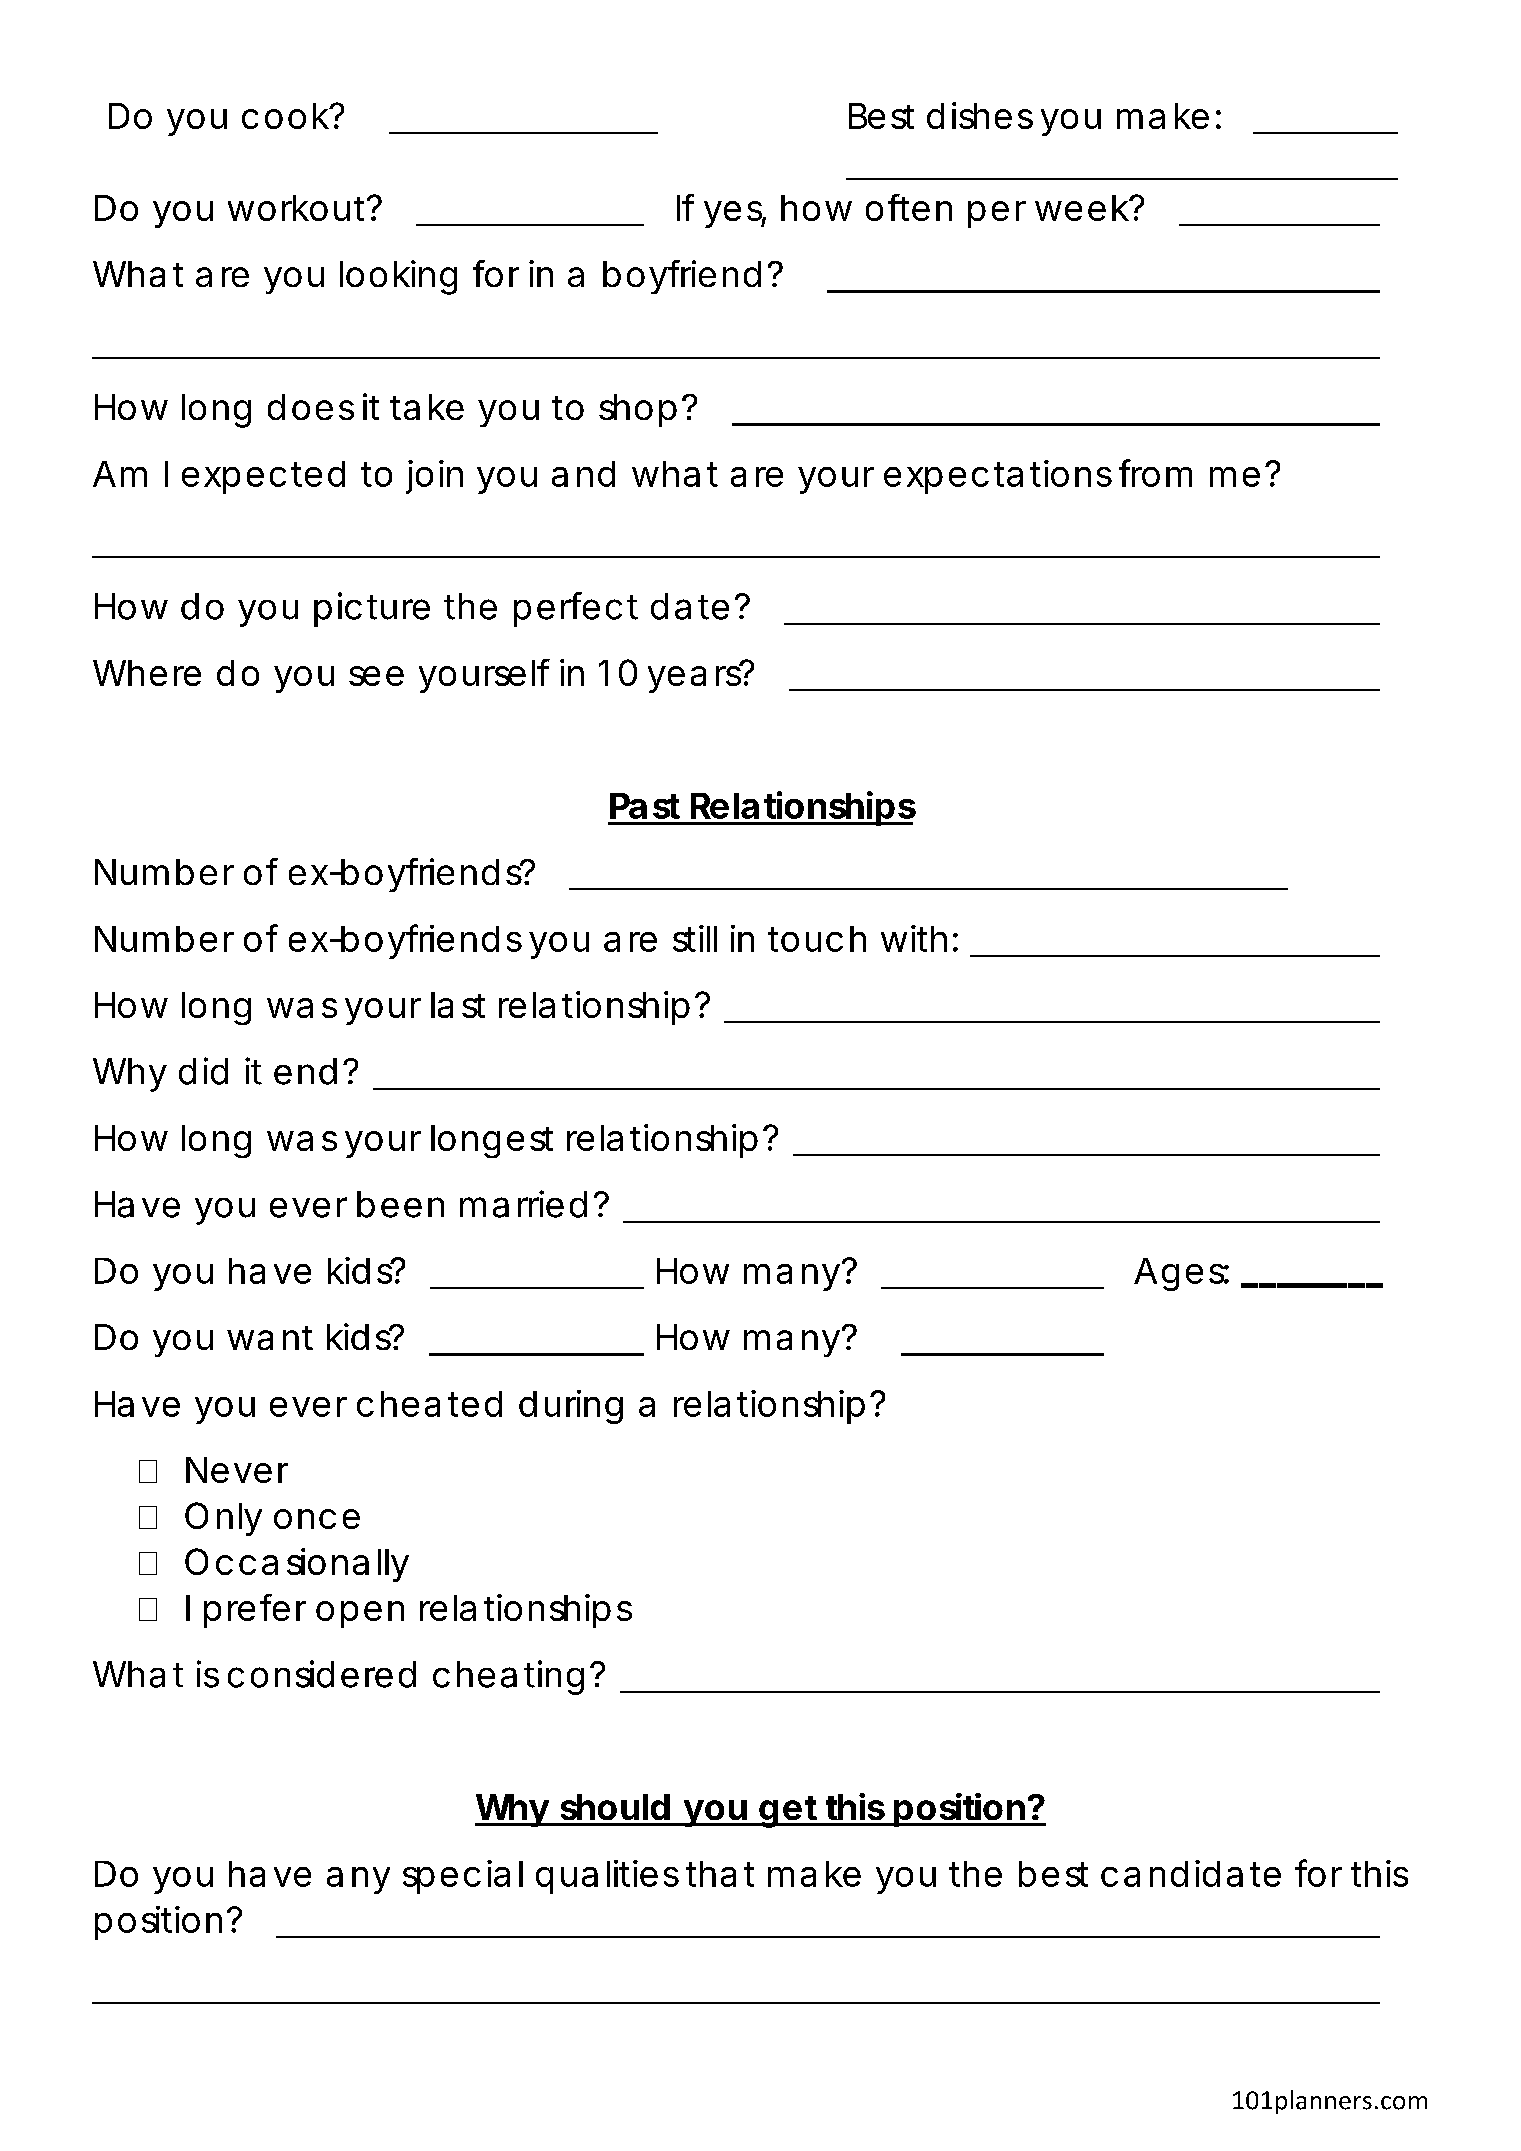  I want to click on picture, so click(372, 609).
